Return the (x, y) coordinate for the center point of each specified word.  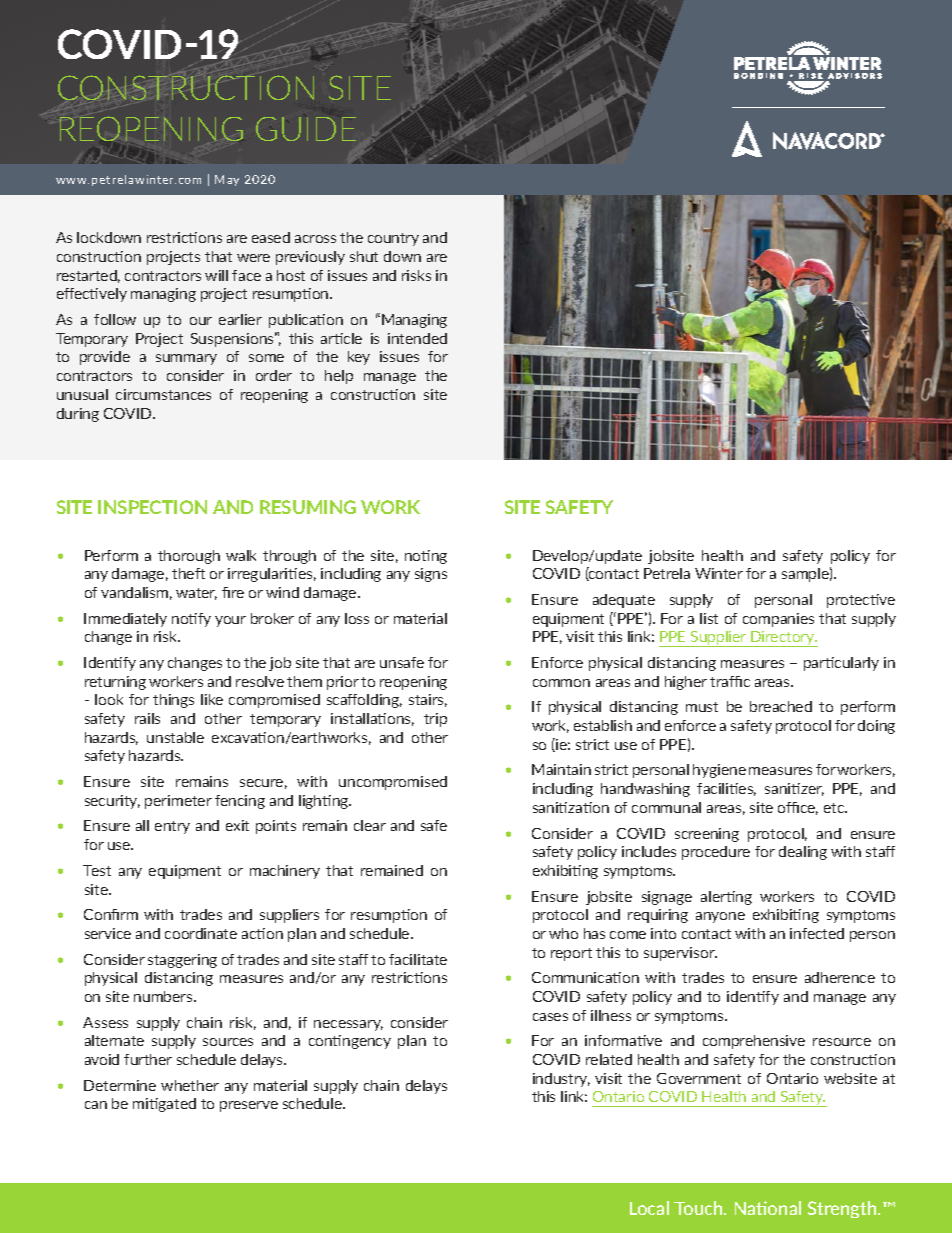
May (227, 180)
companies (778, 620)
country (393, 239)
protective (861, 601)
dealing (803, 853)
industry (561, 1080)
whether (190, 1085)
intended (417, 338)
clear (370, 825)
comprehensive (754, 1042)
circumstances (163, 394)
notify (191, 620)
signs (431, 575)
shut (364, 256)
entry (172, 827)
